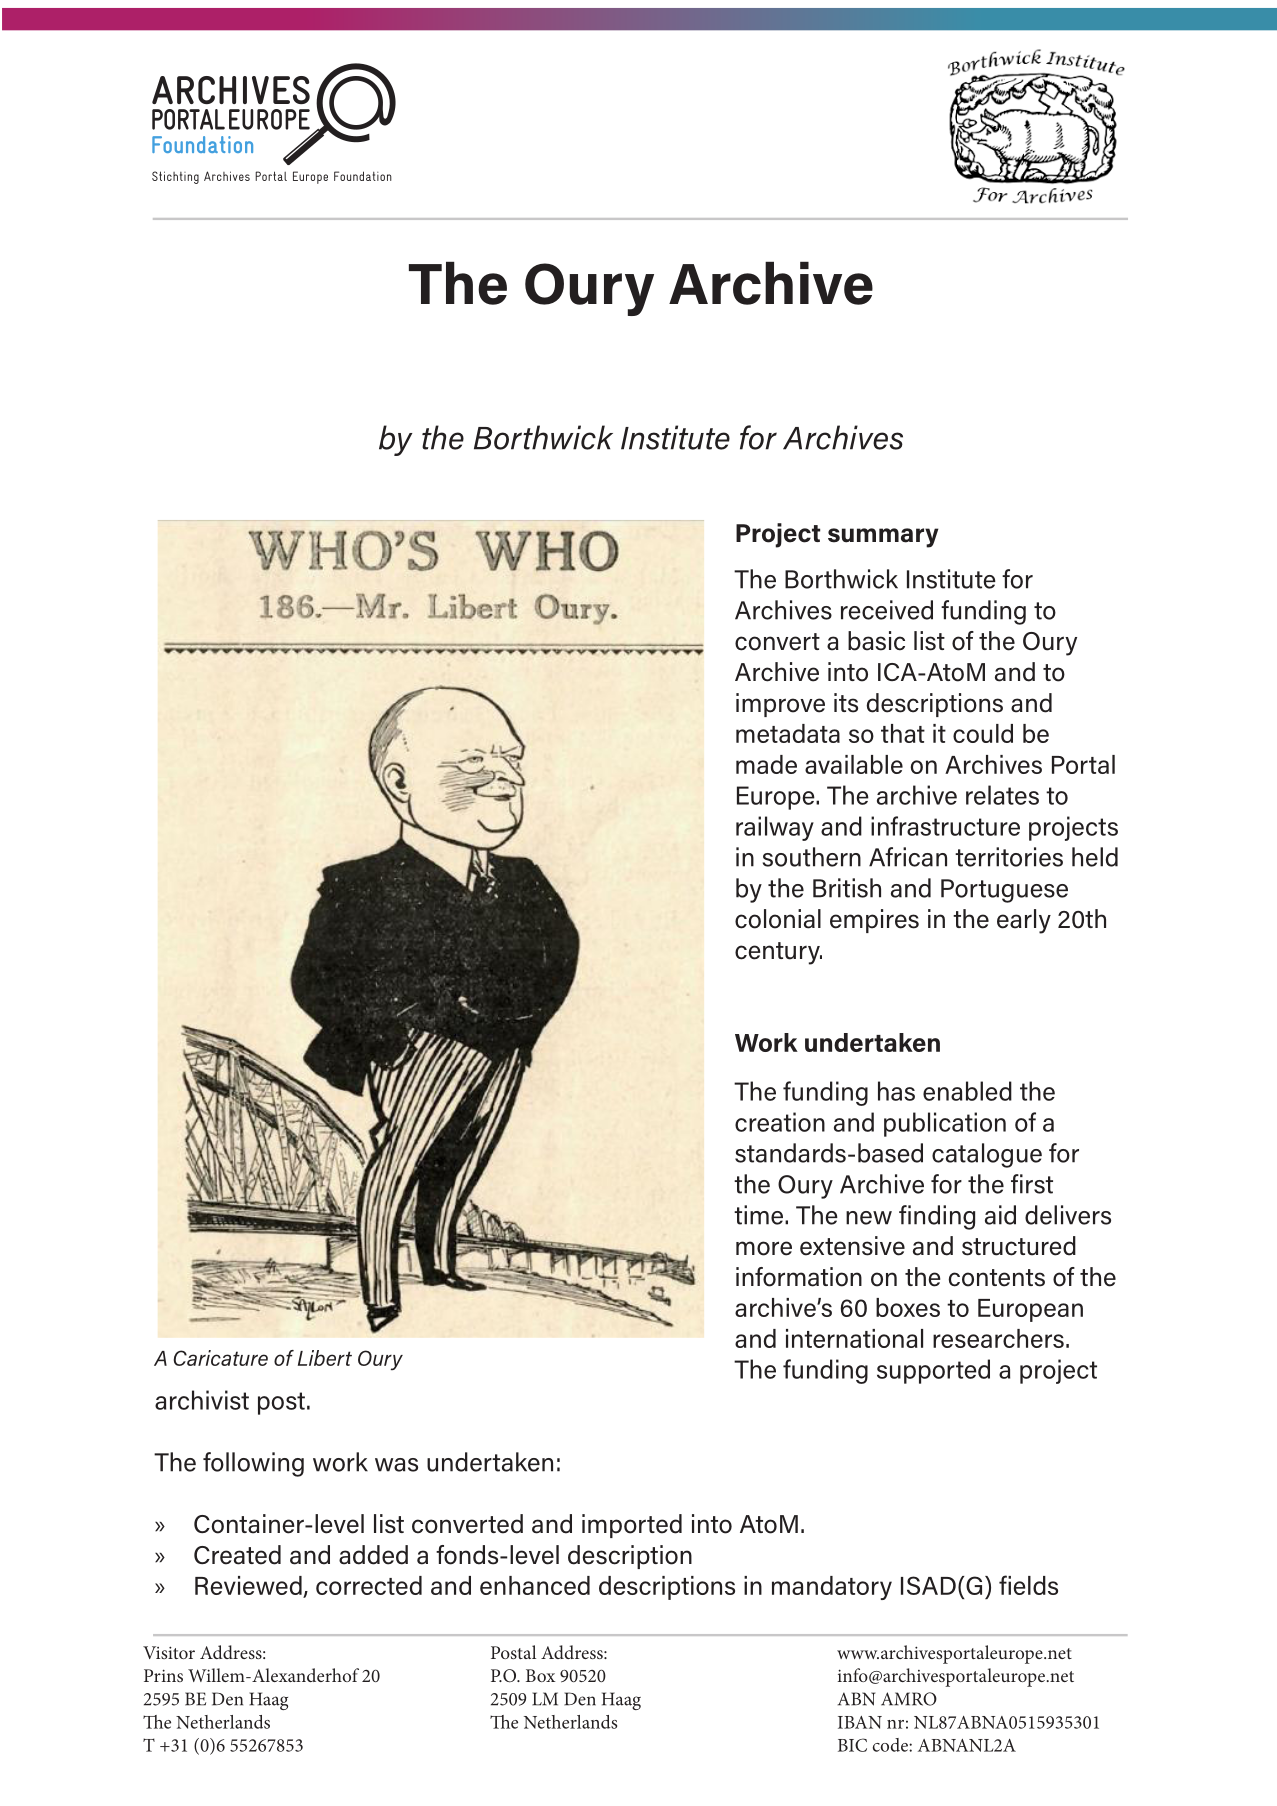  What do you see at coordinates (967, 1091) in the screenshot?
I see `enabled` at bounding box center [967, 1091].
